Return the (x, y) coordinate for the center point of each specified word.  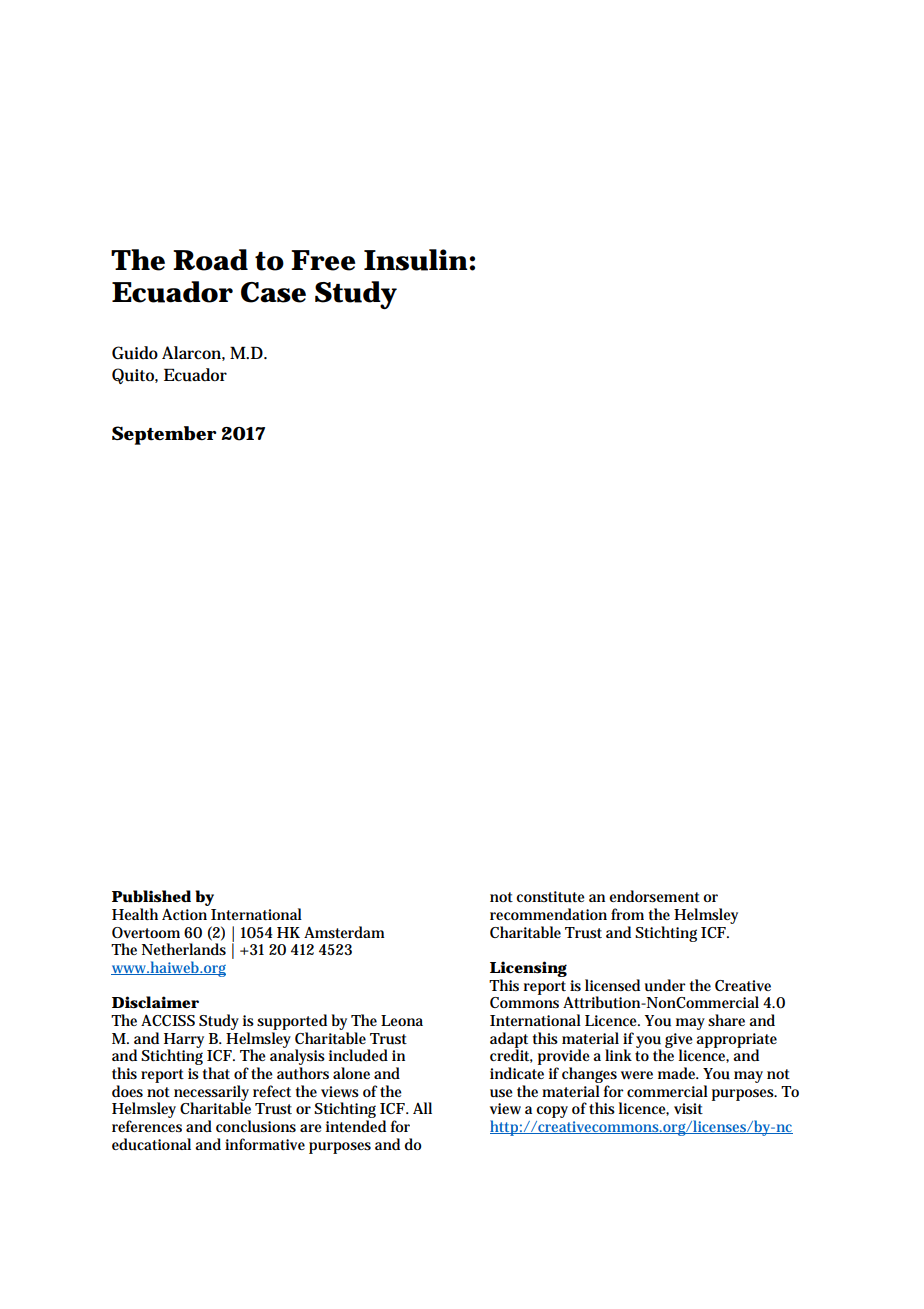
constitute (550, 897)
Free (323, 260)
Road (210, 260)
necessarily (211, 1094)
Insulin (416, 260)
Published (151, 896)
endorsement (654, 896)
